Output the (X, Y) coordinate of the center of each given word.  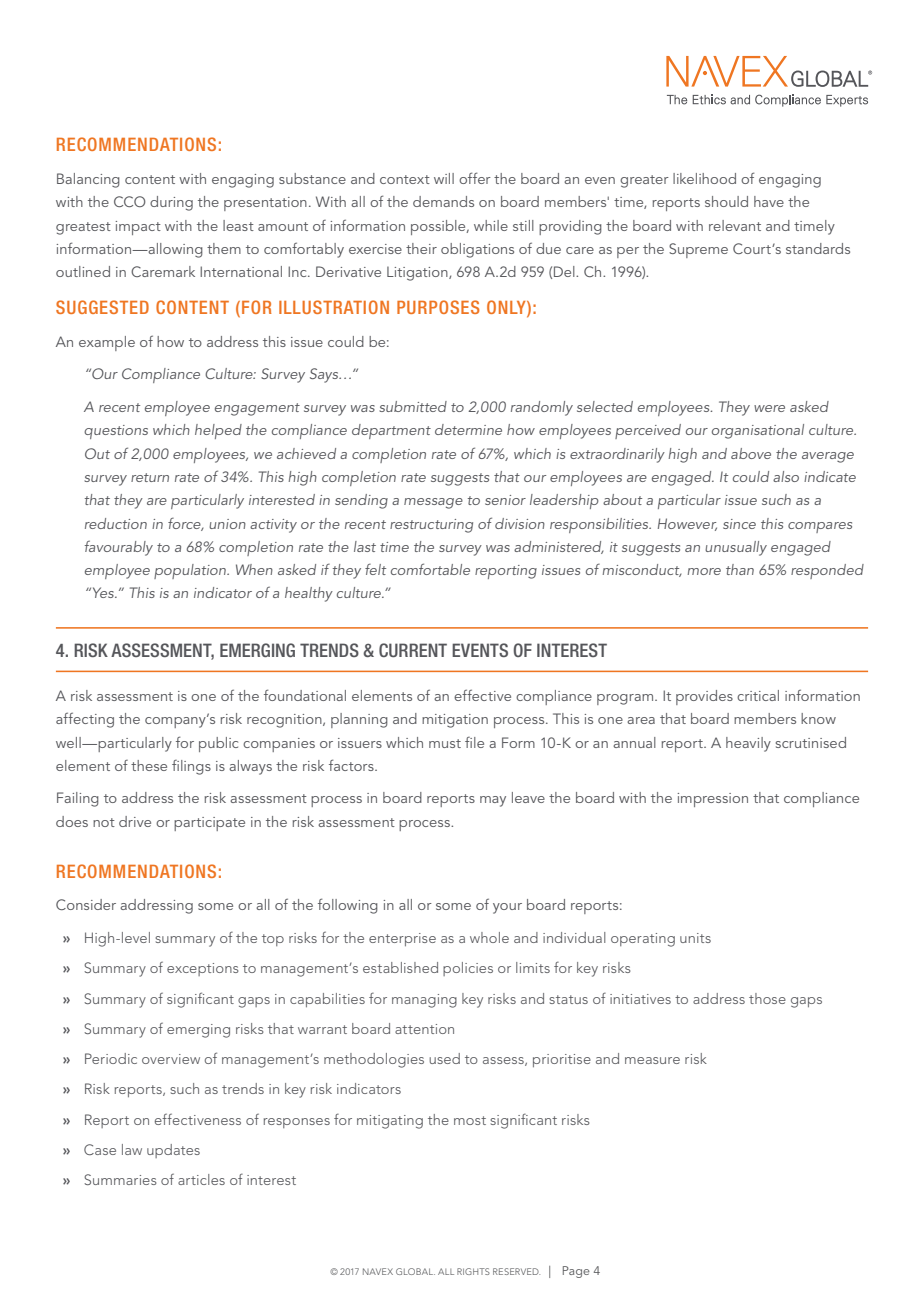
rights (473, 1271)
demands (443, 201)
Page (576, 1272)
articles (201, 1179)
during (171, 203)
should (726, 201)
